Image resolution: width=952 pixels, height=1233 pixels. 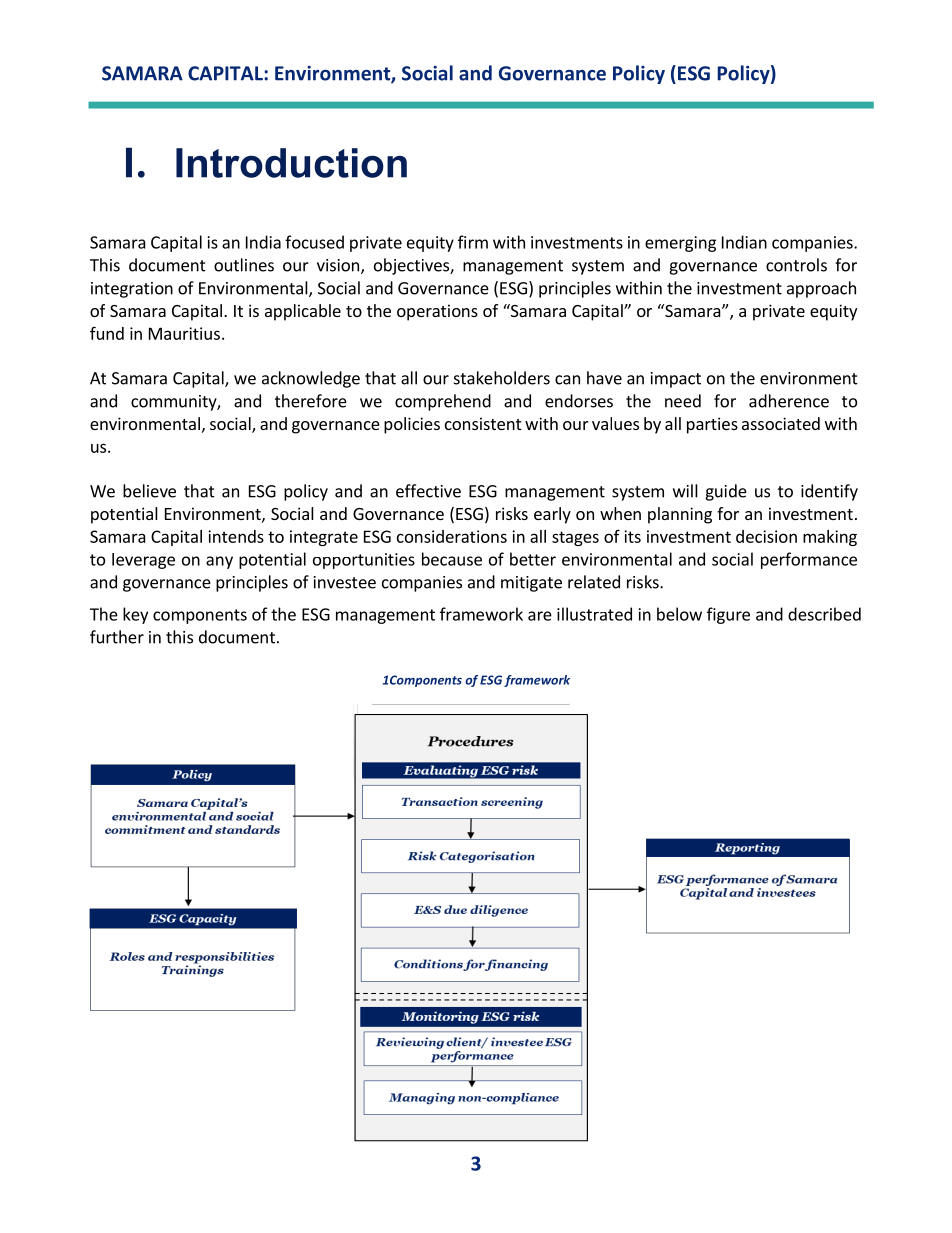 I want to click on consistent, so click(x=483, y=423).
